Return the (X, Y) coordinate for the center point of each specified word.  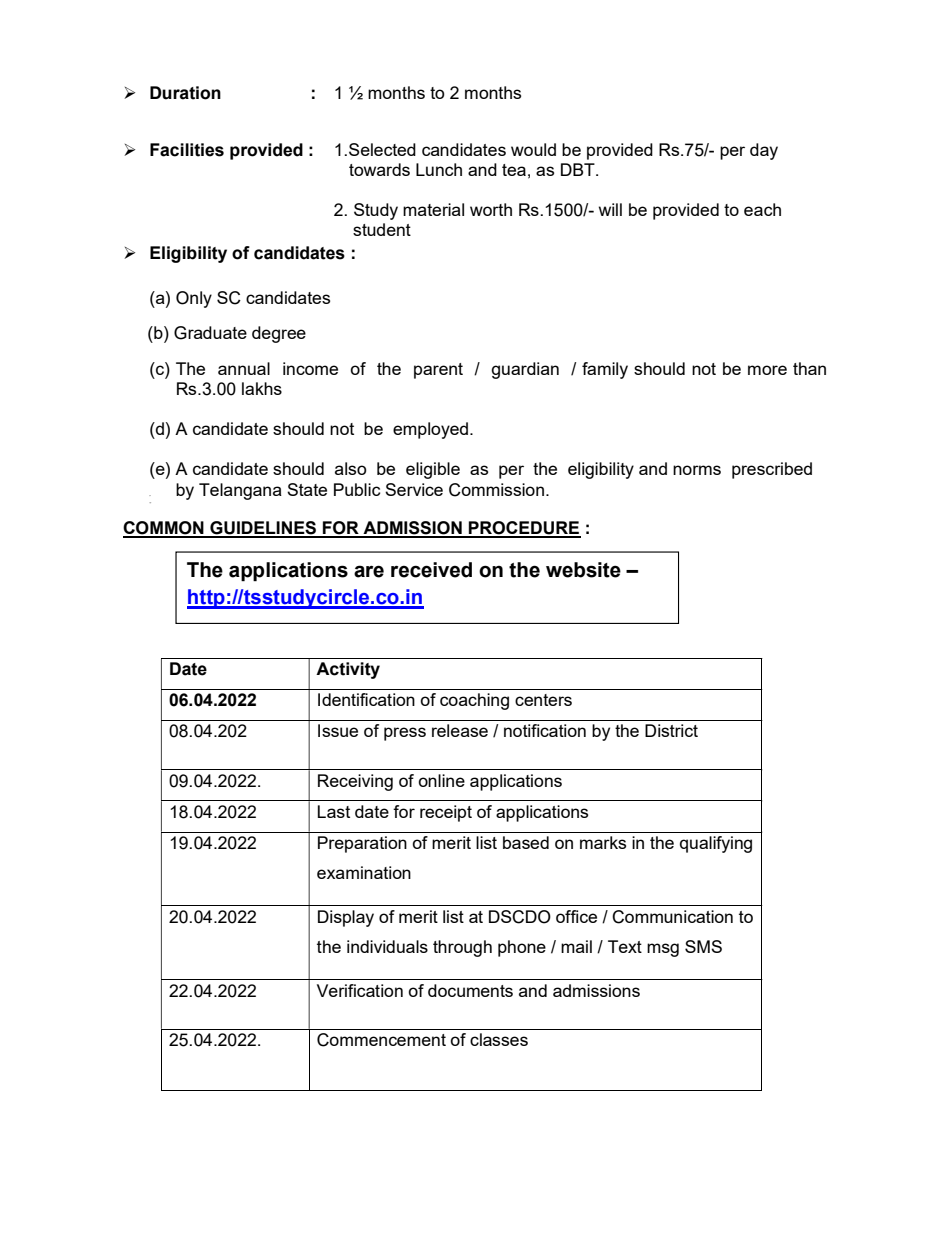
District (671, 730)
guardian (525, 370)
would (533, 149)
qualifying (716, 844)
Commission (496, 490)
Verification (360, 990)
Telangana (240, 491)
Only (194, 299)
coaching (474, 701)
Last (334, 811)
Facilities (187, 150)
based (526, 842)
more (767, 370)
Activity (348, 670)
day (764, 151)
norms (697, 470)
